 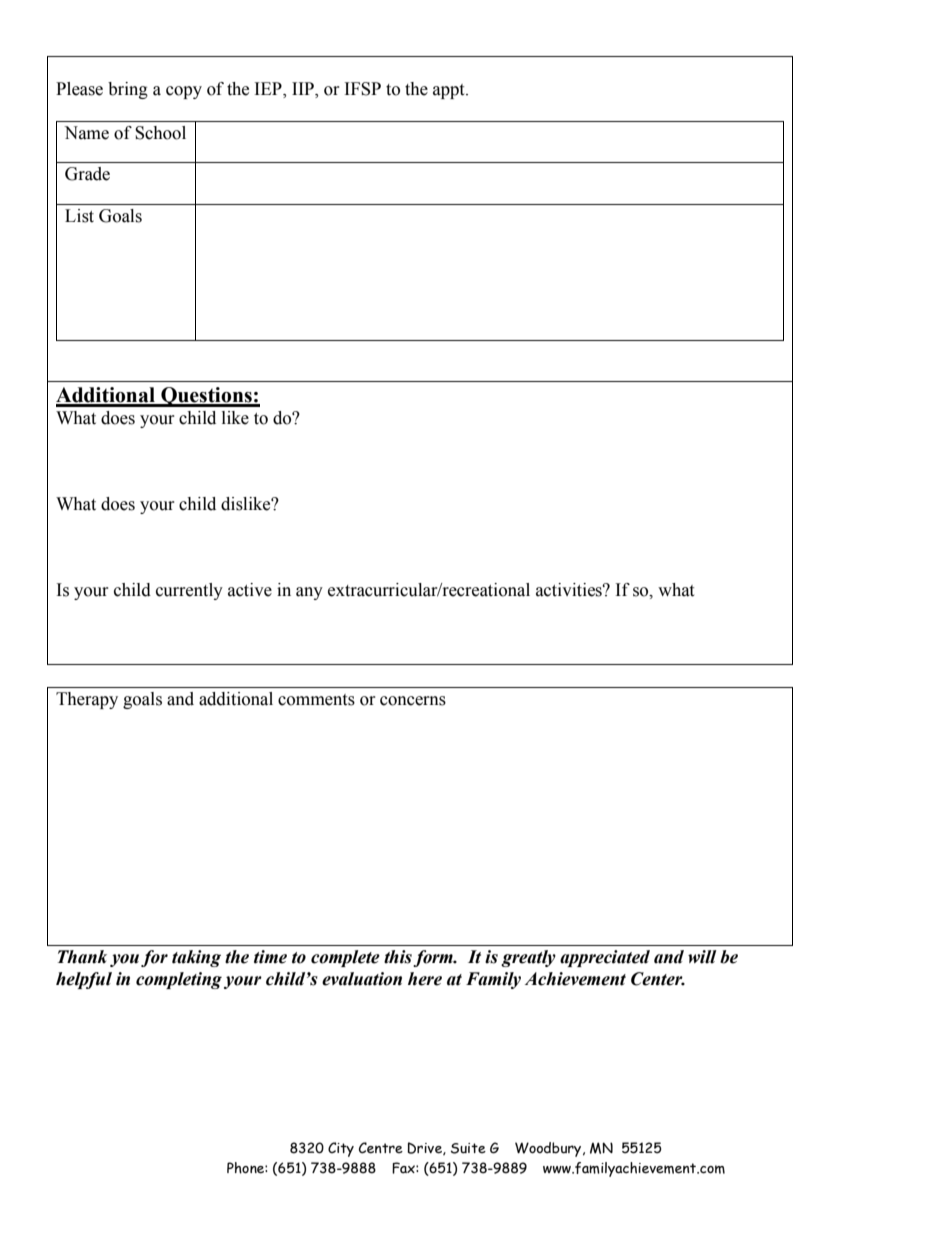 I want to click on School, so click(x=160, y=133).
